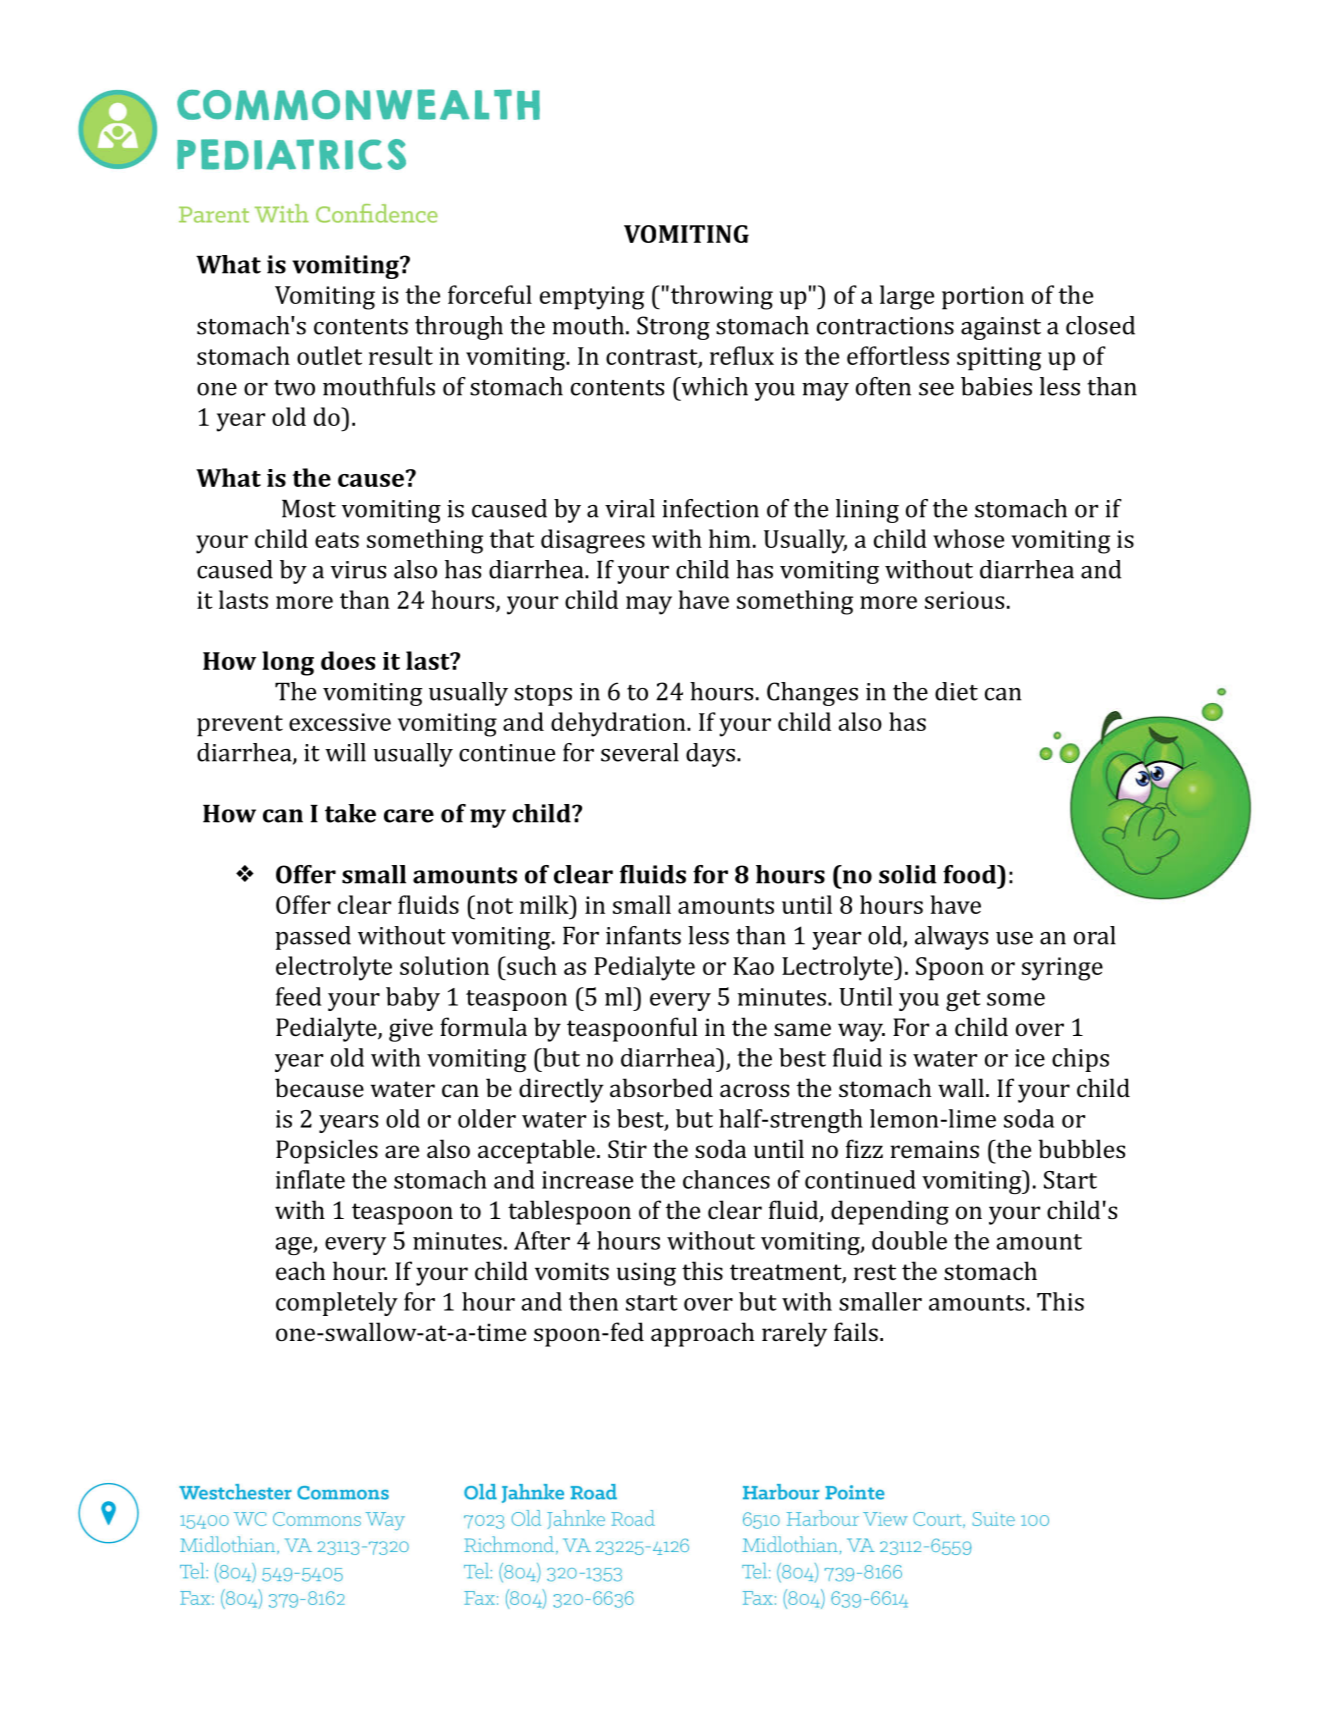 This screenshot has height=1726, width=1334. I want to click on outlet, so click(329, 355).
